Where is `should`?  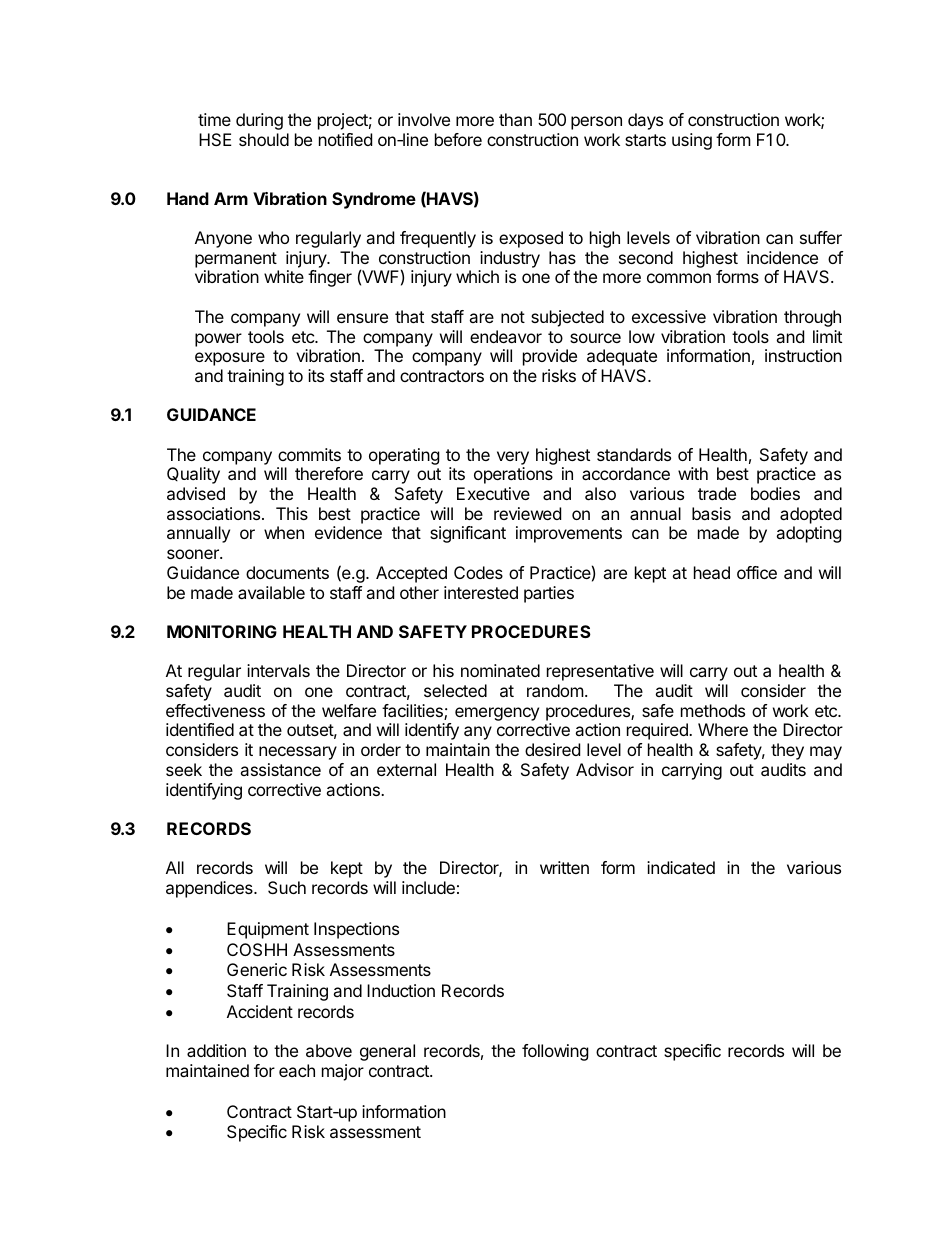 should is located at coordinates (264, 139).
